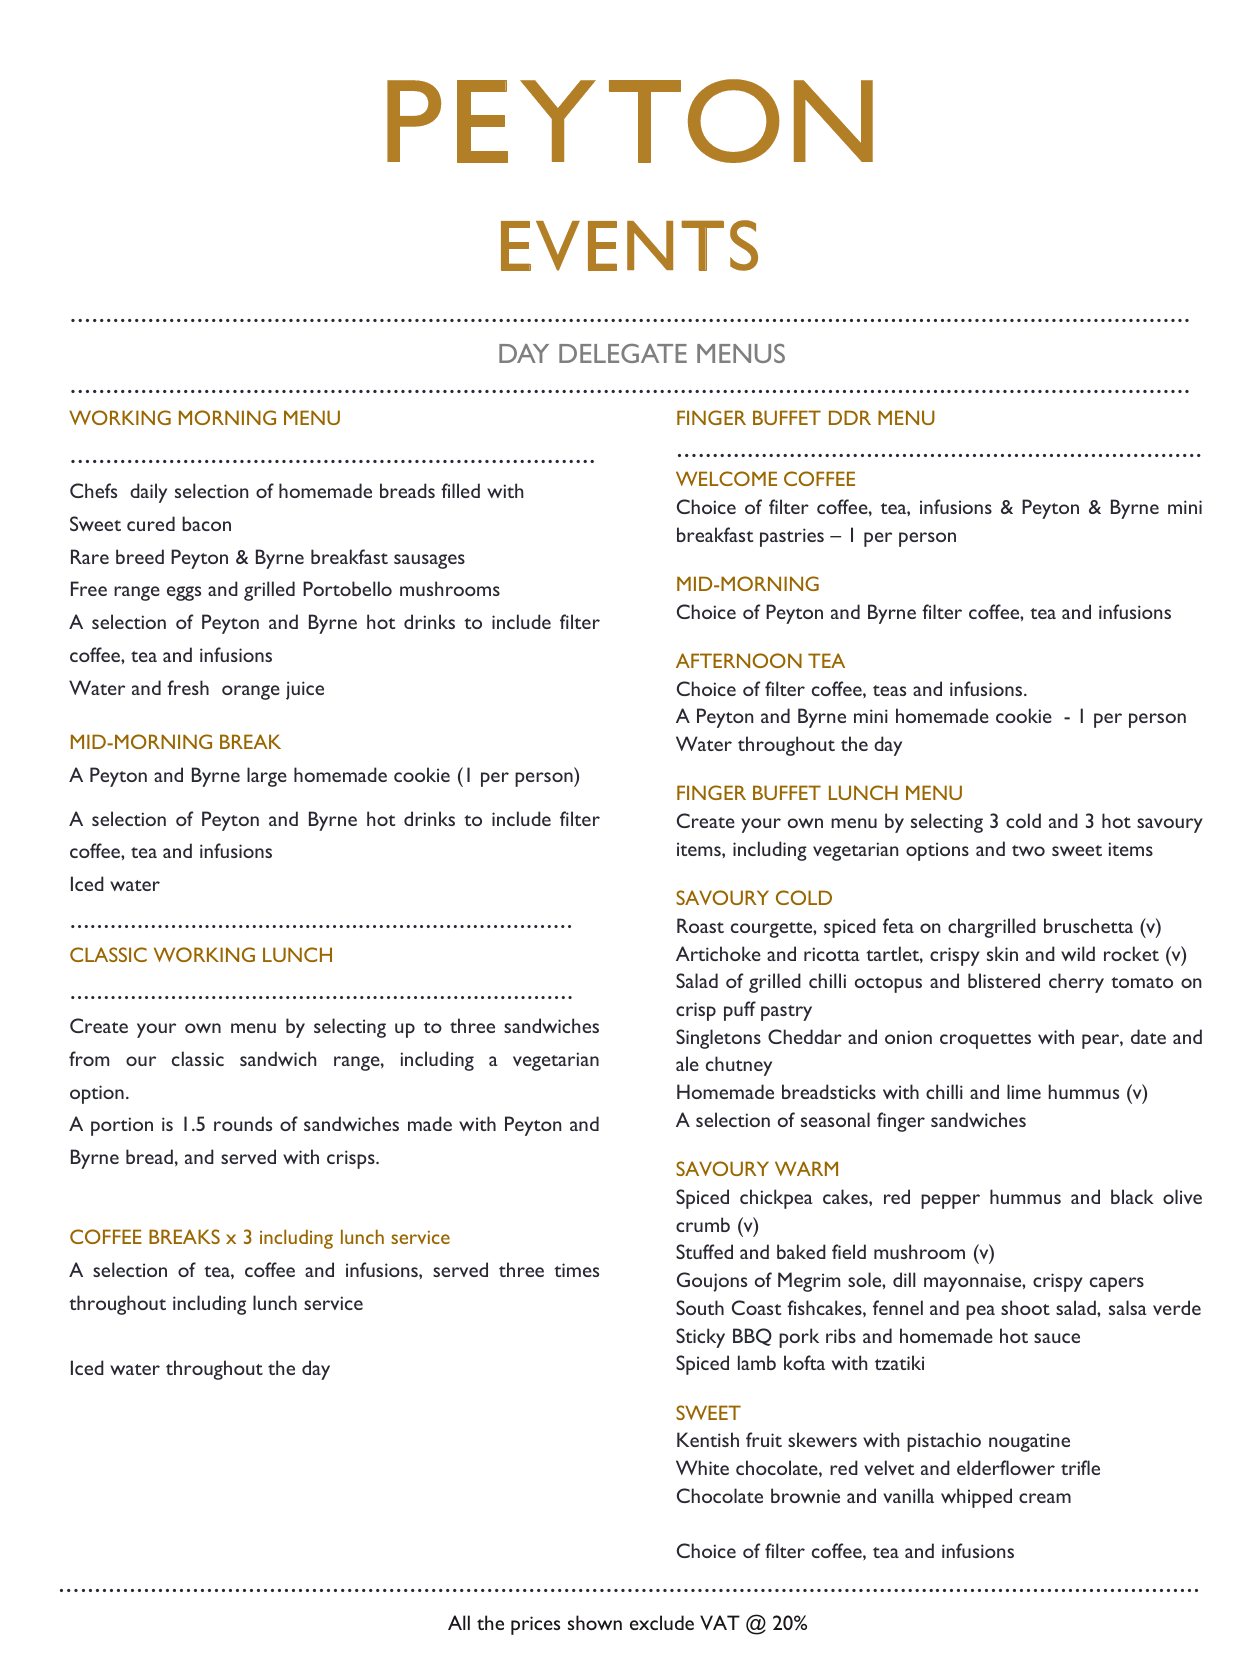  I want to click on rounds, so click(243, 1123).
